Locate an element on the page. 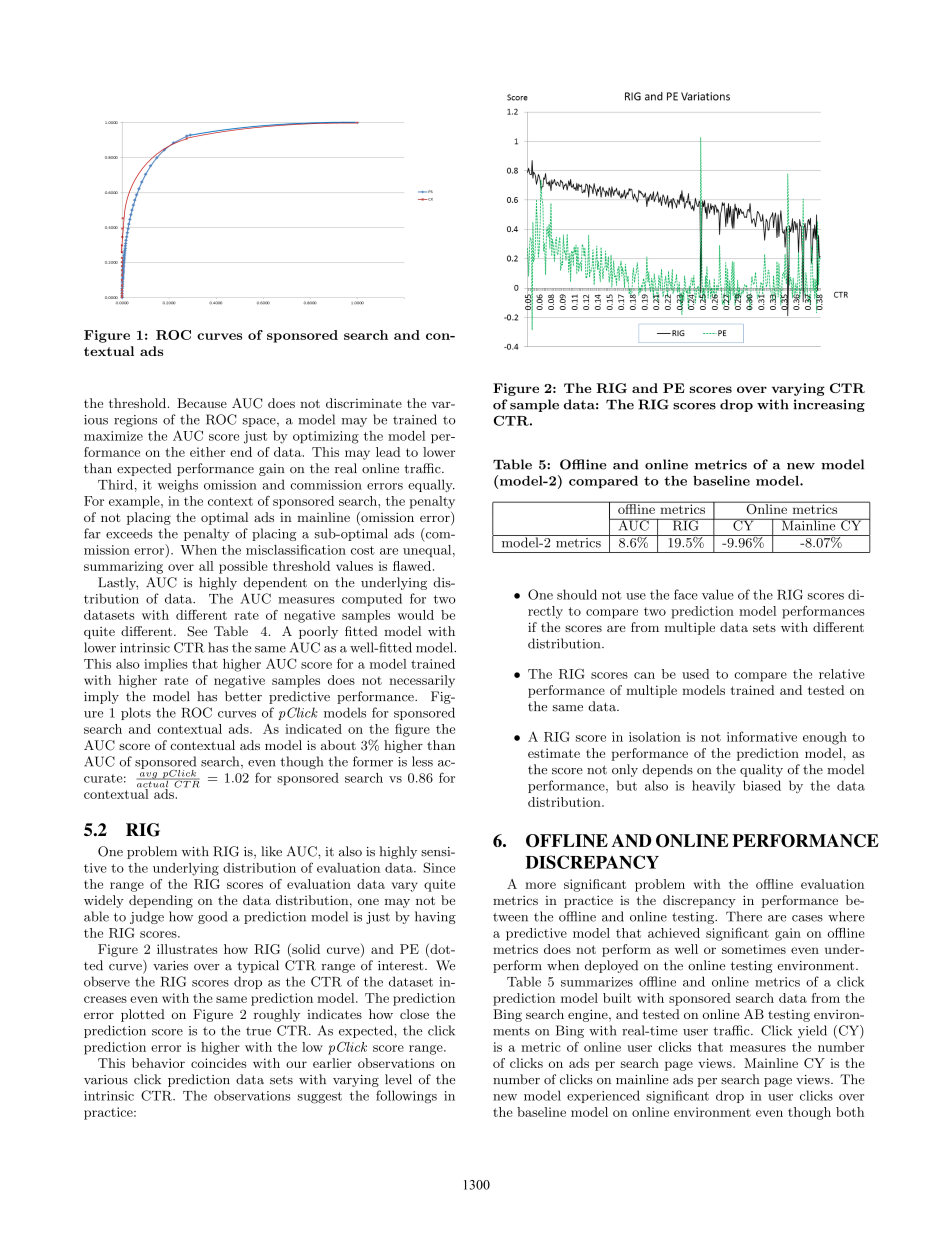 This document has width=952, height=1233. Lastly is located at coordinates (118, 583).
